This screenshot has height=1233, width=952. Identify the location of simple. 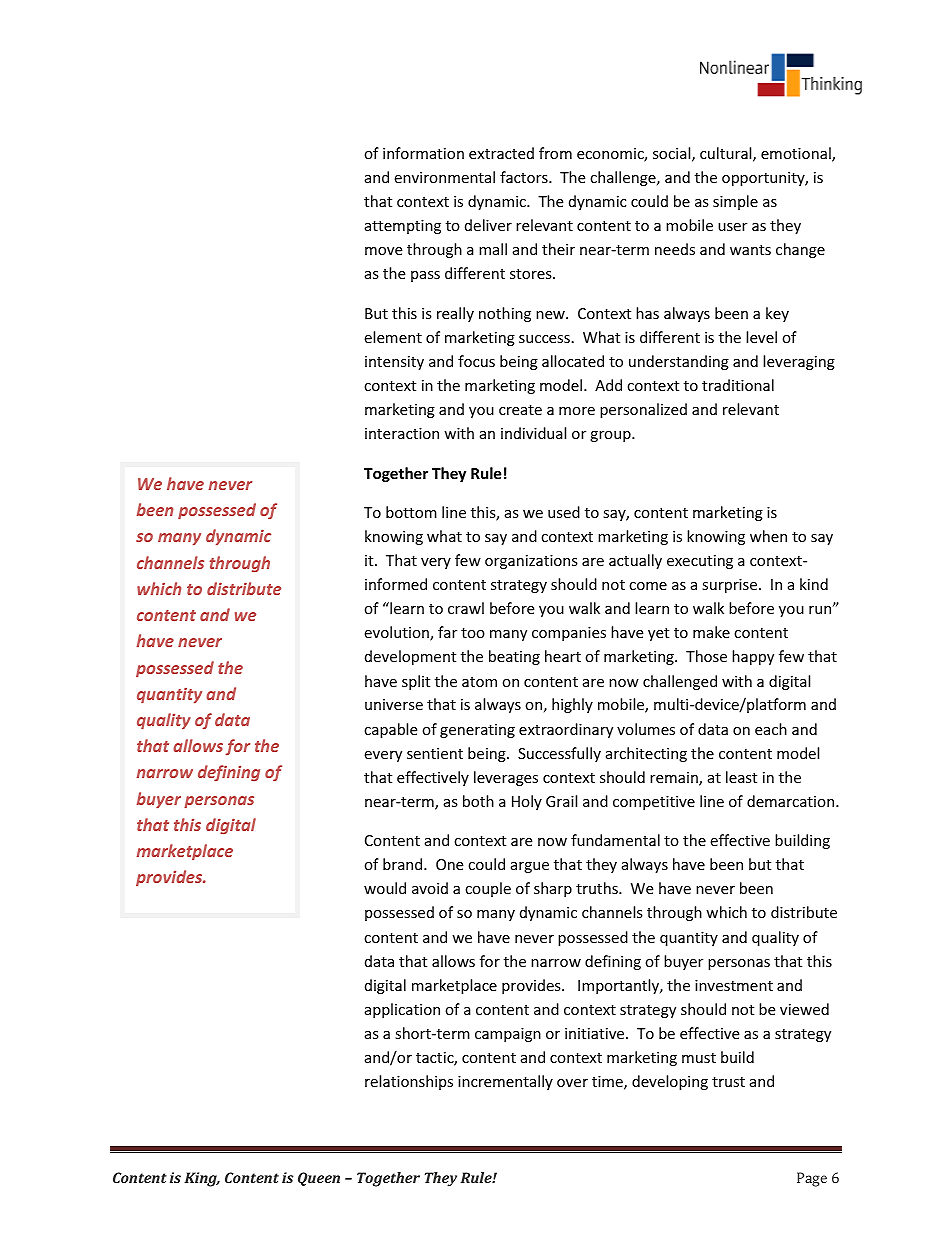
(735, 202).
